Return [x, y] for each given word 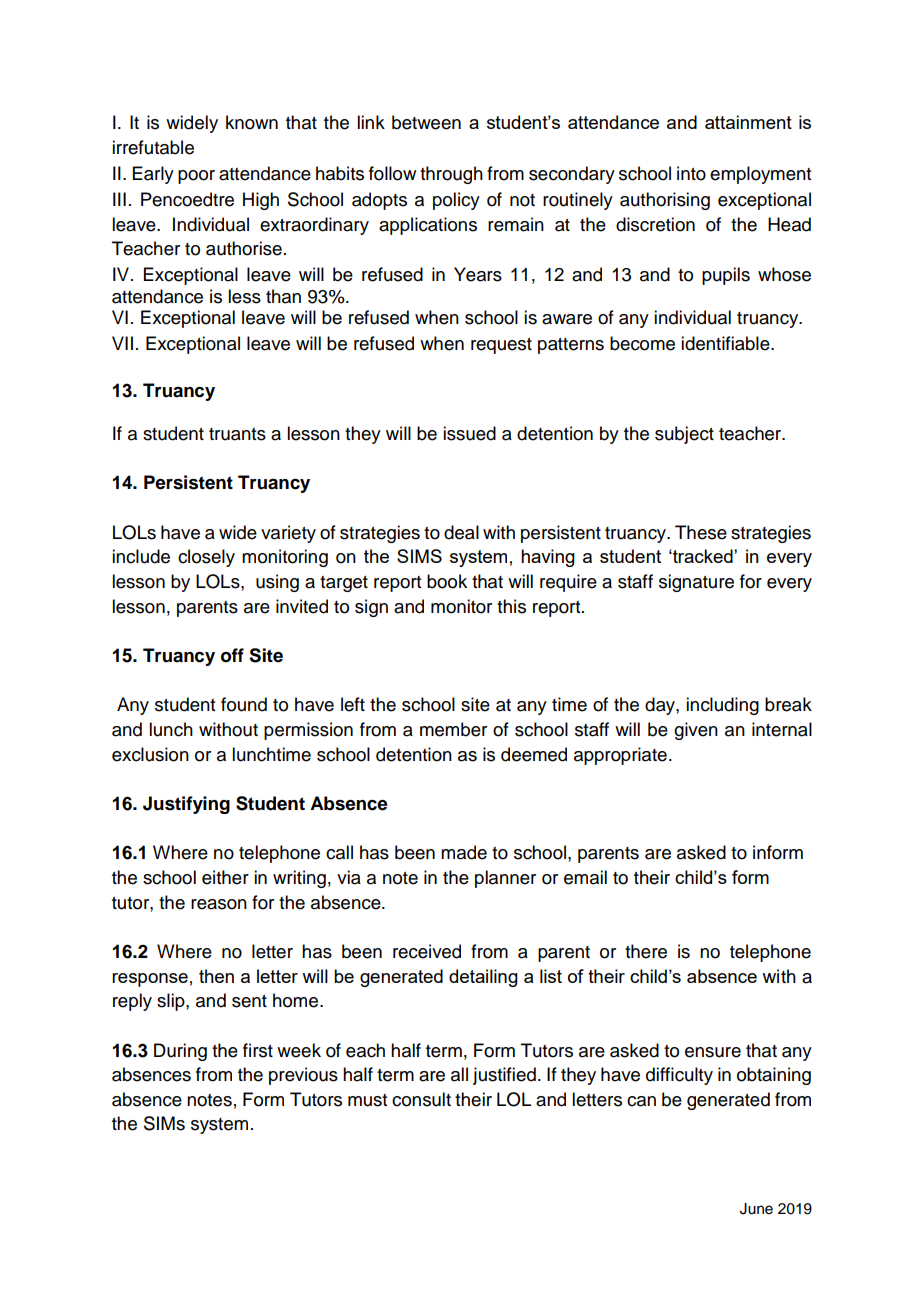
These [701, 532]
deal [461, 532]
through [451, 175]
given [696, 731]
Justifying [186, 805]
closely [206, 558]
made [464, 852]
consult [421, 1099]
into [691, 173]
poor [196, 177]
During [180, 1052]
